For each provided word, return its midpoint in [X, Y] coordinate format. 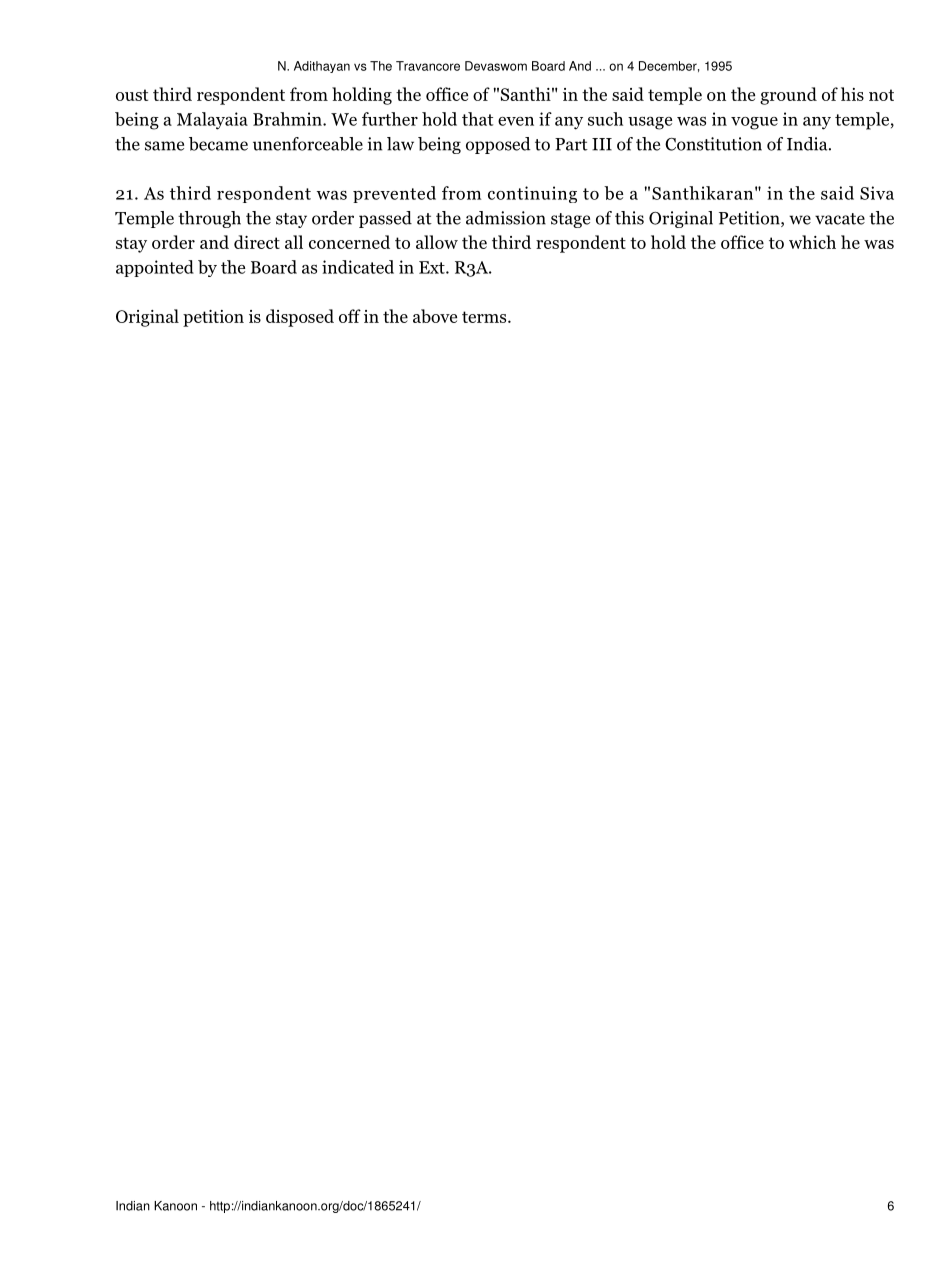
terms [485, 317]
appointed [155, 268]
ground [788, 96]
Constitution [713, 144]
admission [506, 218]
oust [132, 95]
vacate [840, 219]
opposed [498, 145]
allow [437, 242]
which [812, 242]
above [435, 316]
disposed [300, 318]
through [209, 219]
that [477, 119]
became [218, 144]
